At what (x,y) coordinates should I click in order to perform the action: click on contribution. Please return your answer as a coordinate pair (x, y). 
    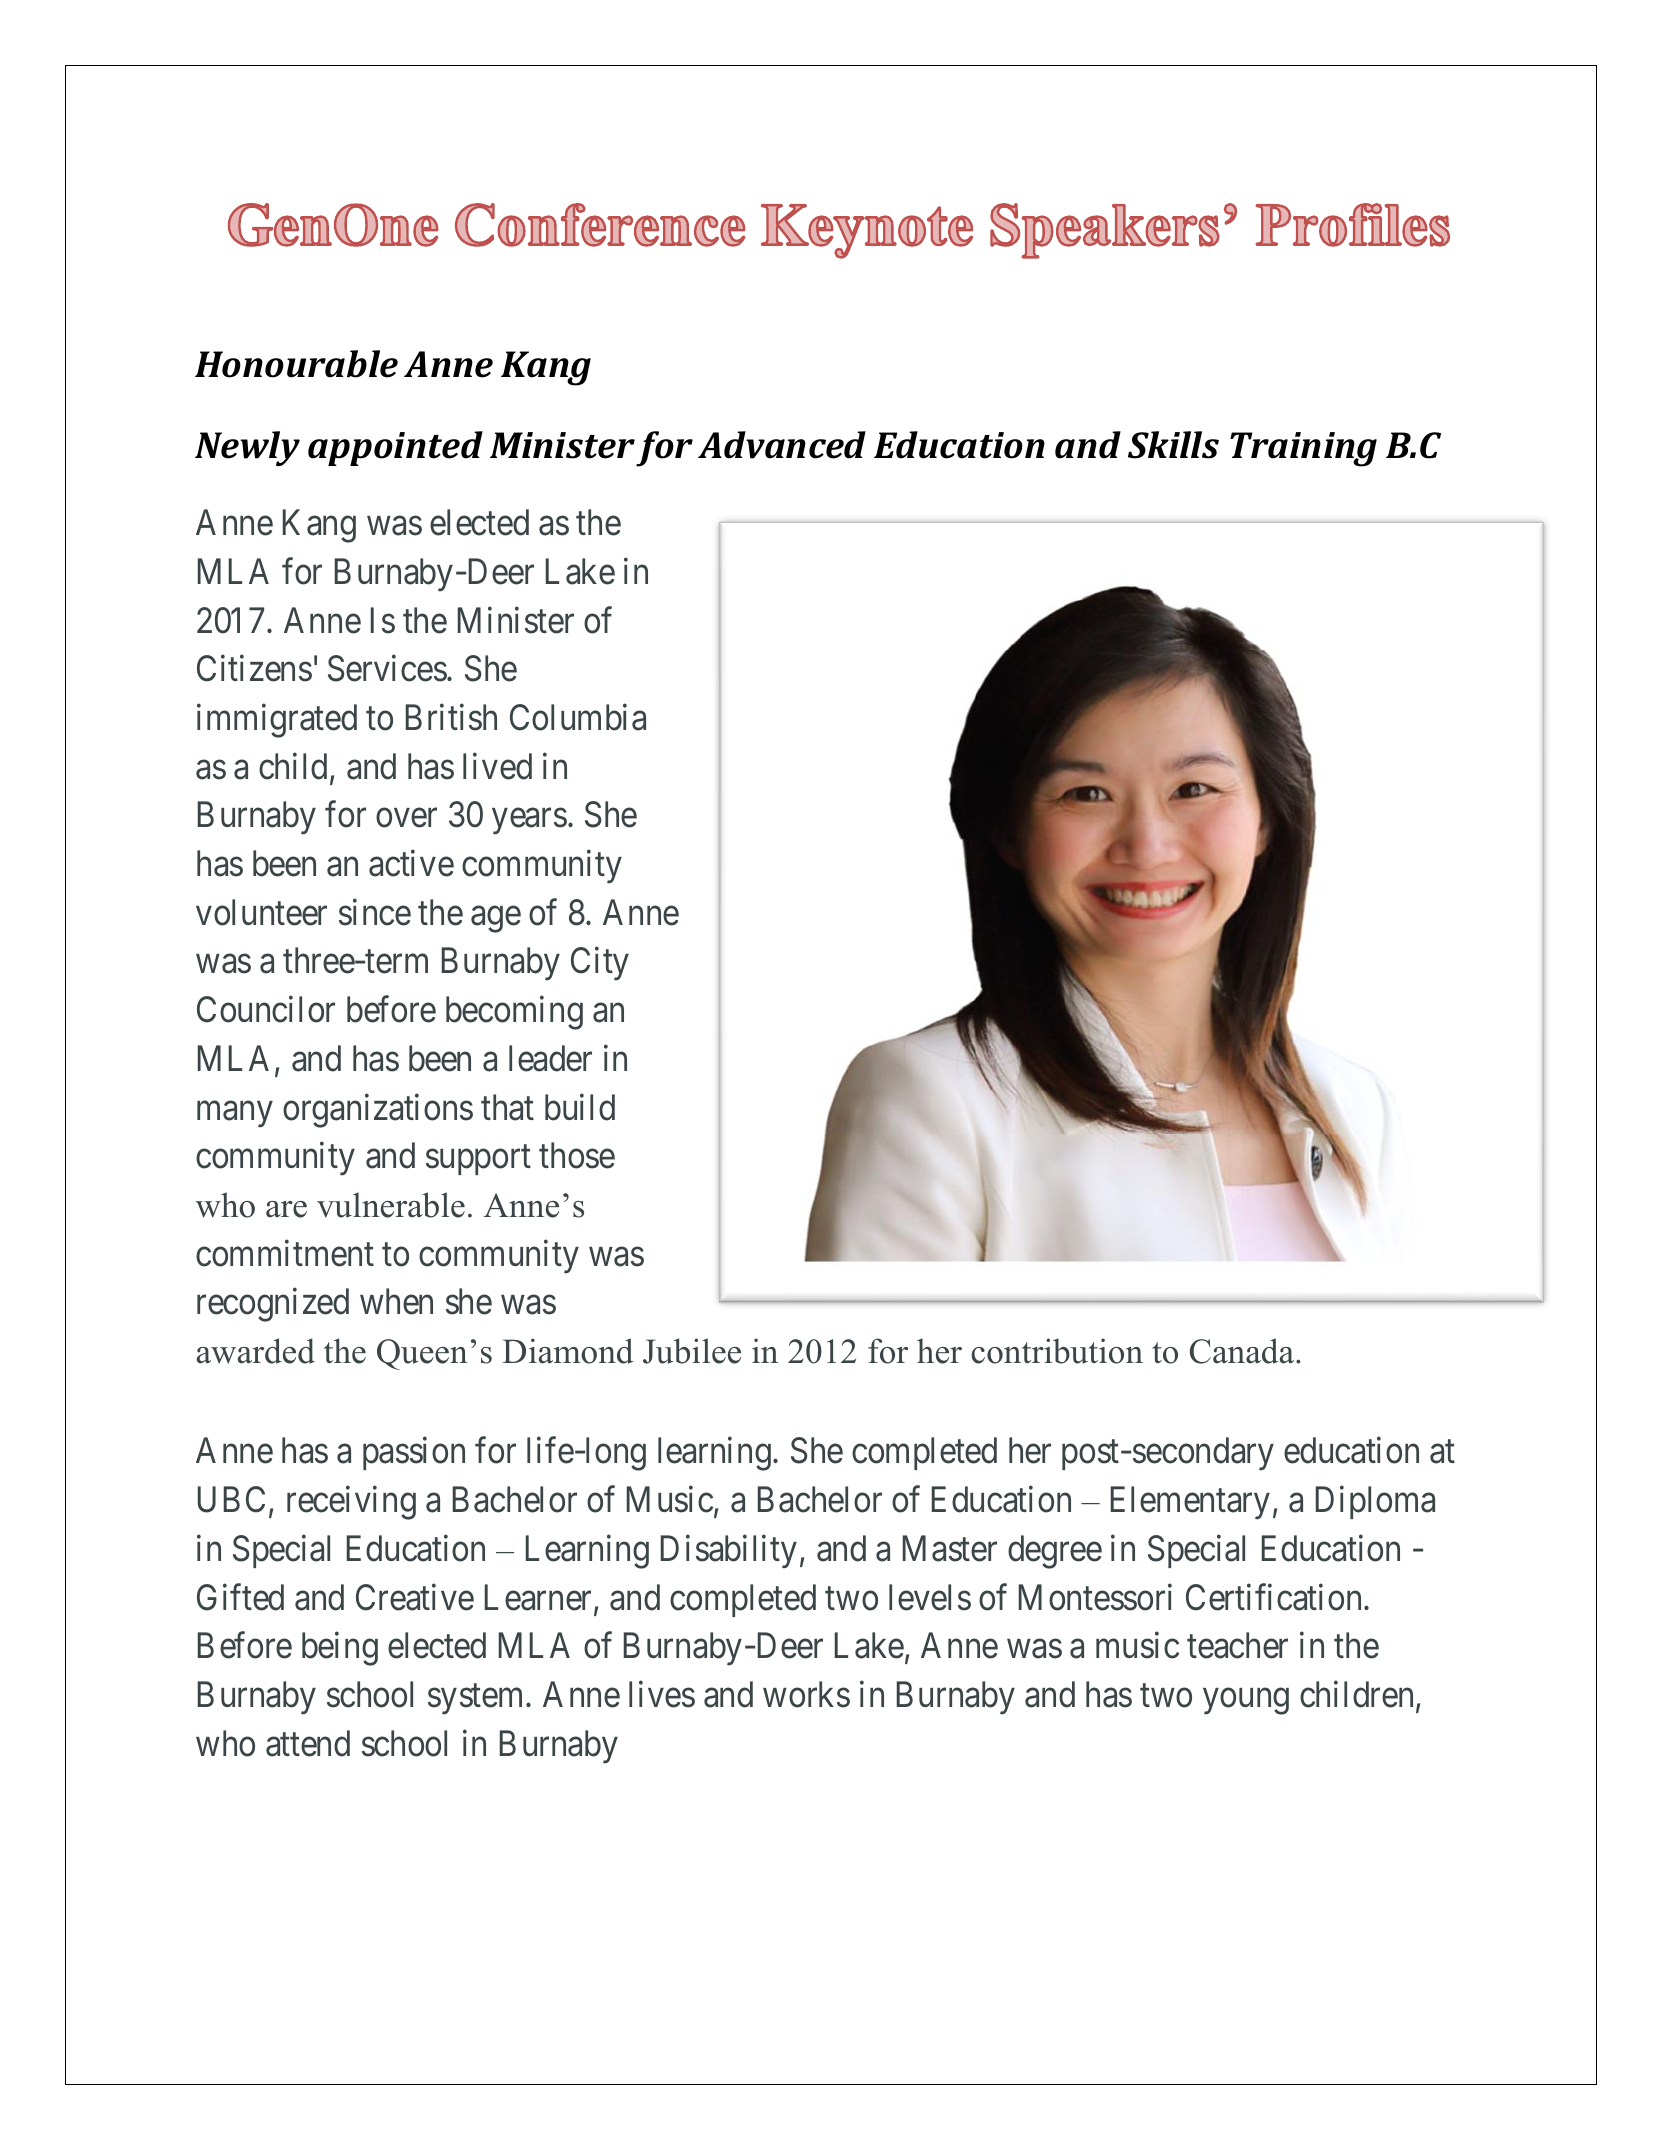
    Looking at the image, I should click on (1057, 1351).
